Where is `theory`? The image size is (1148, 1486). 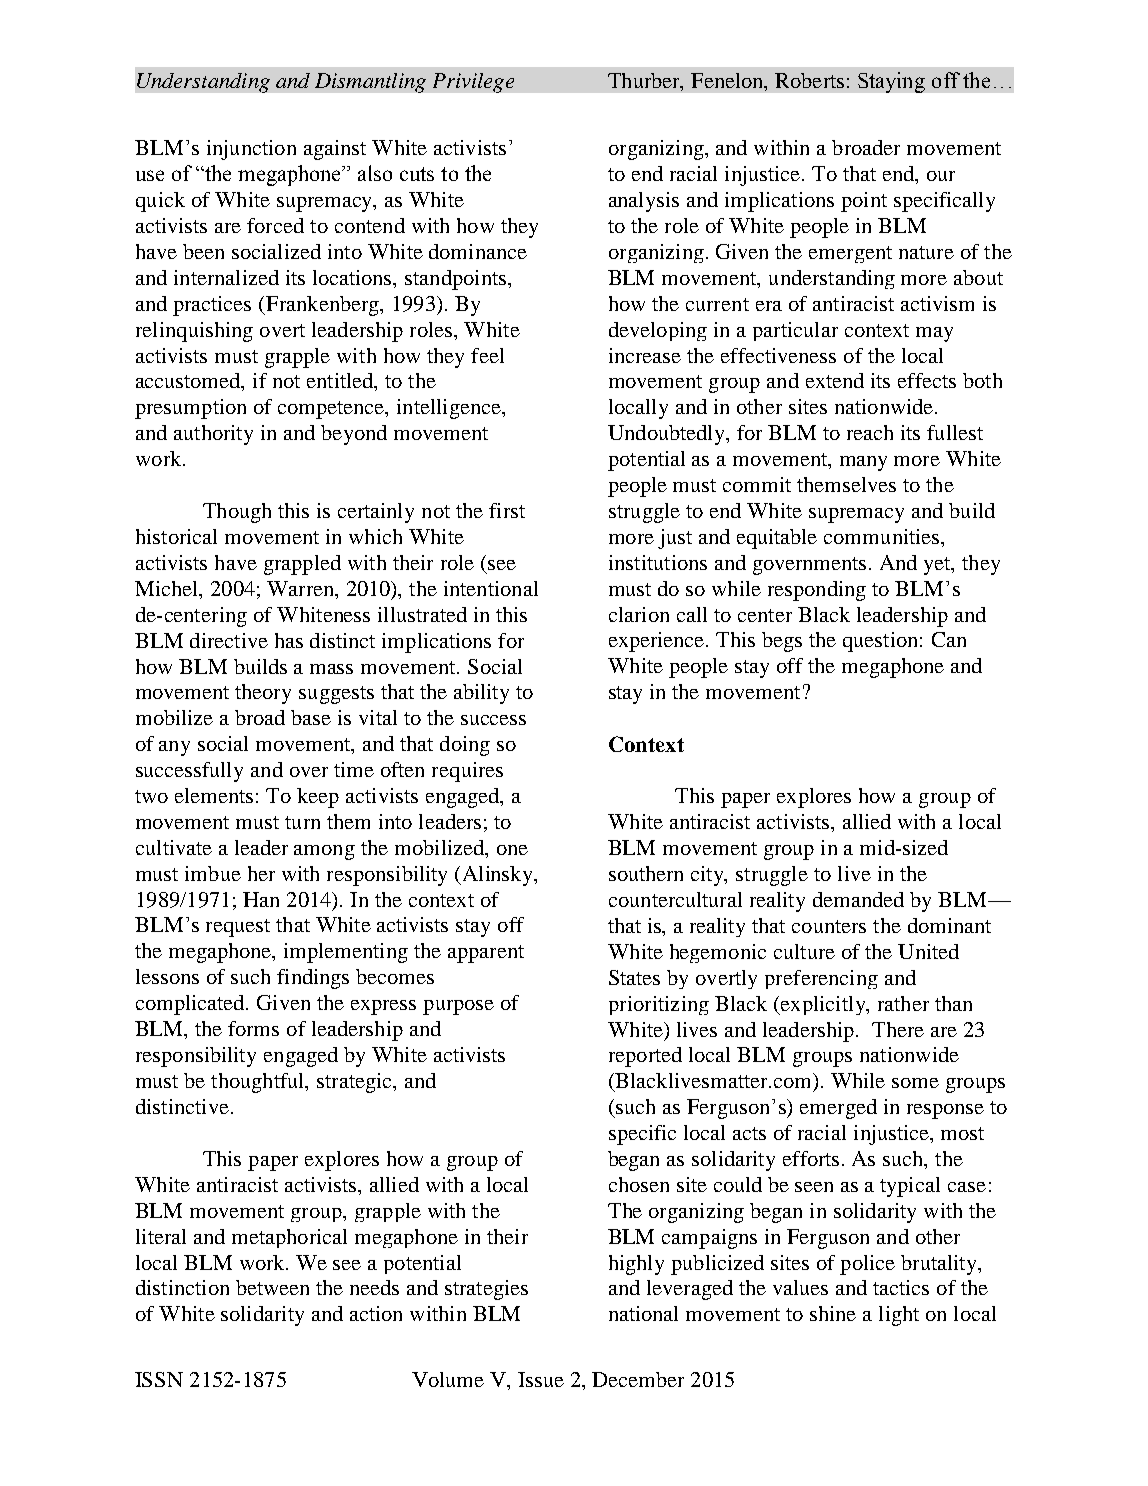
theory is located at coordinates (263, 694).
